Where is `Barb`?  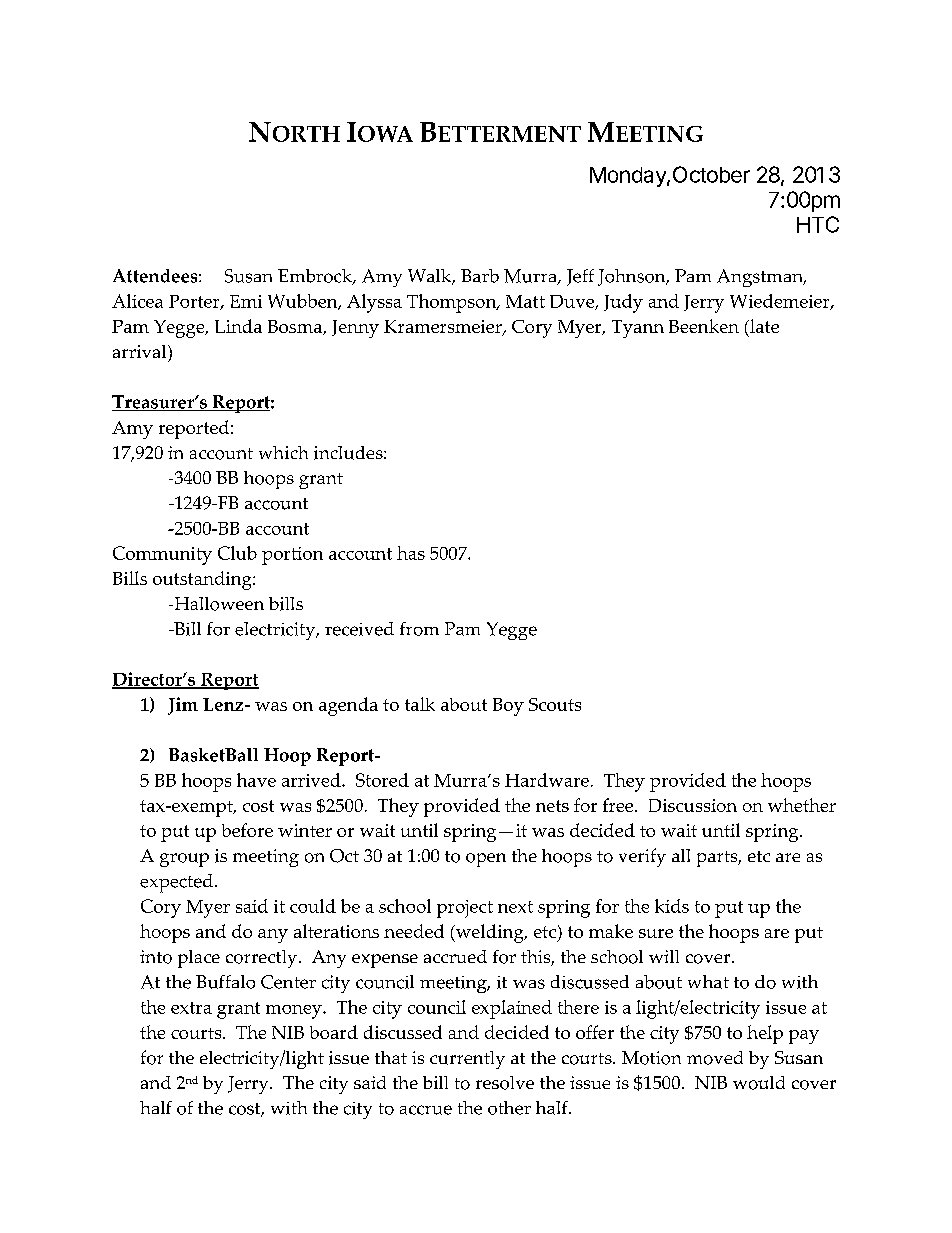 Barb is located at coordinates (480, 276).
